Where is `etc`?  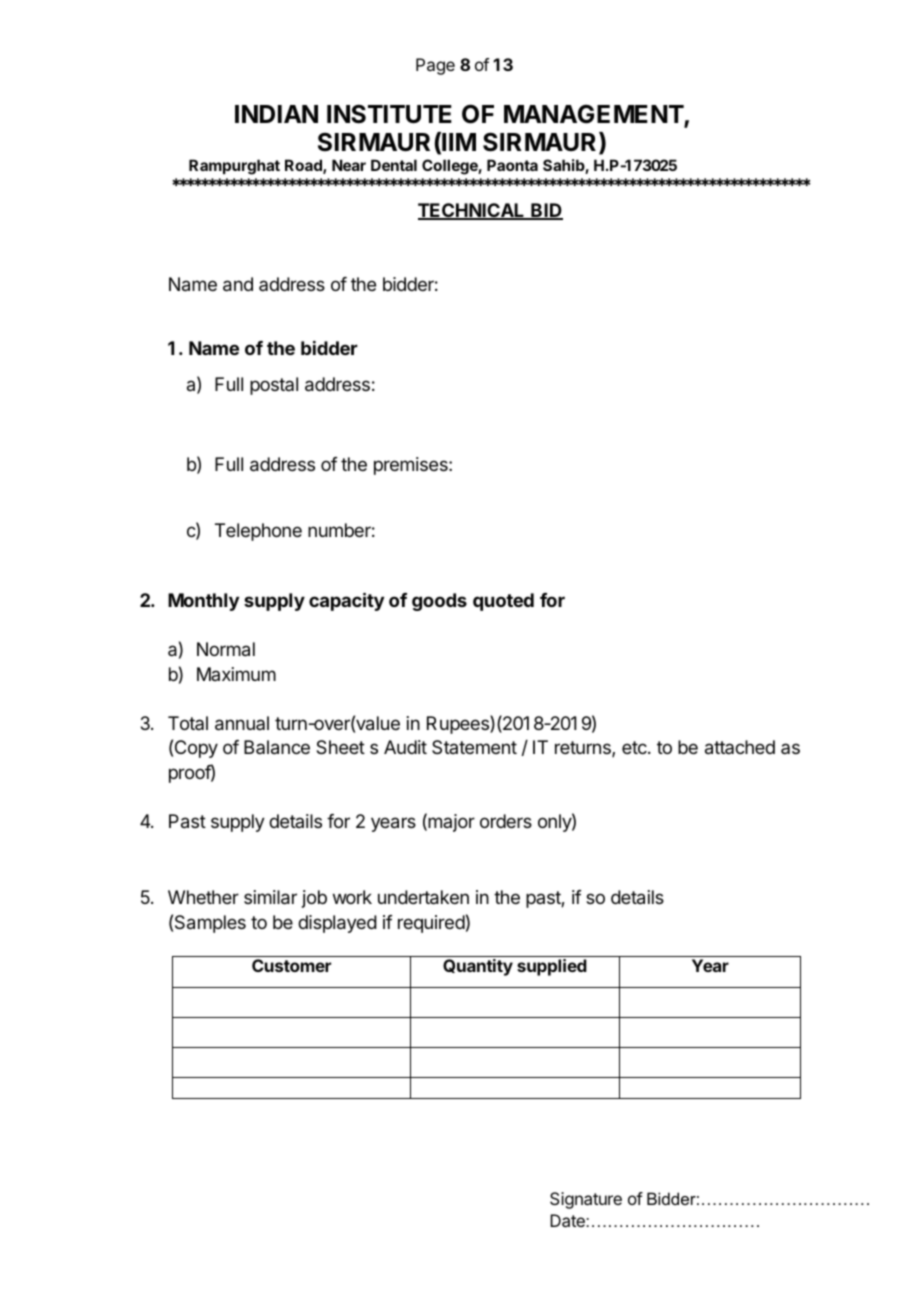
etc is located at coordinates (635, 747).
